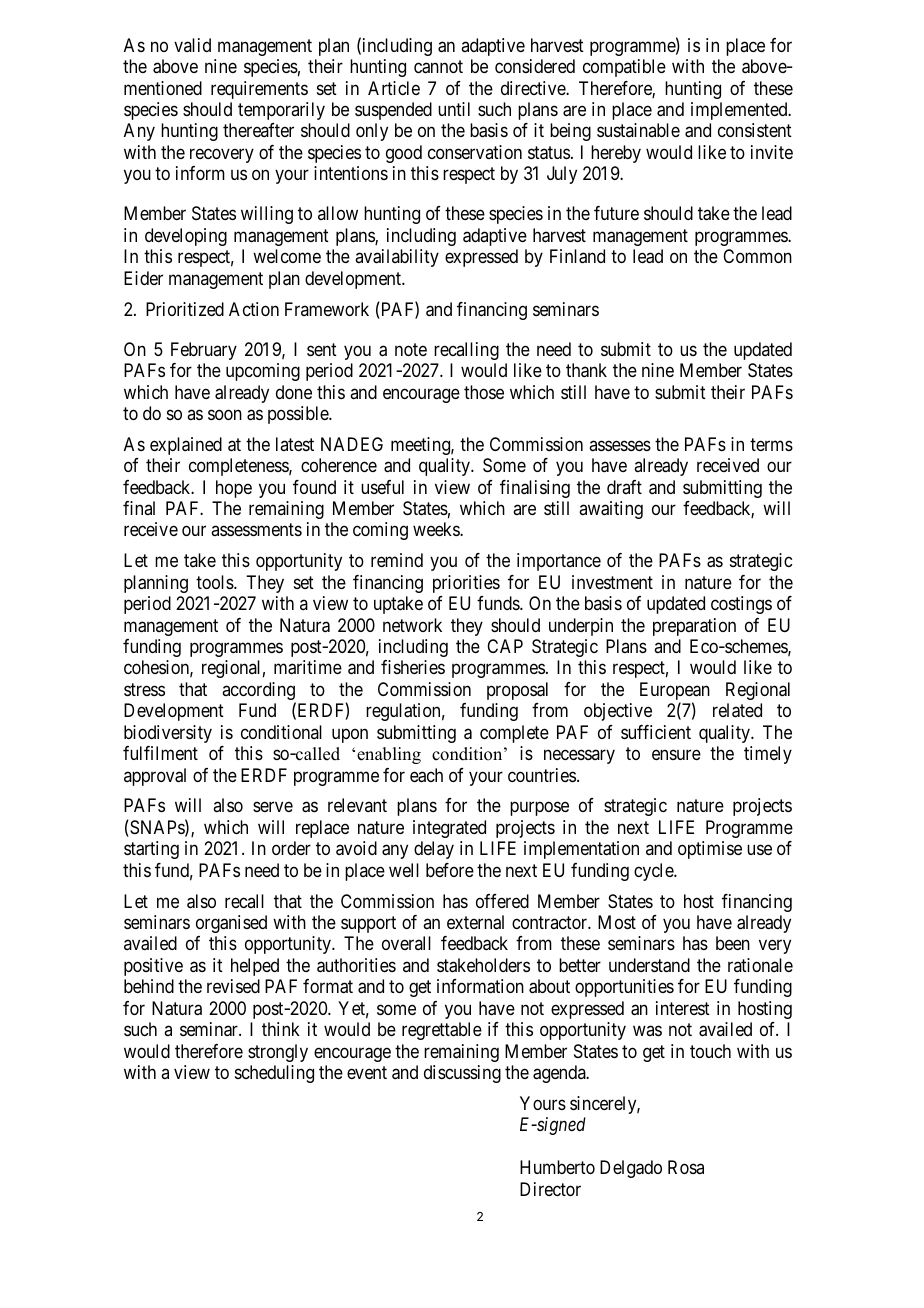  Describe the element at coordinates (215, 582) in the screenshot. I see `tools` at that location.
